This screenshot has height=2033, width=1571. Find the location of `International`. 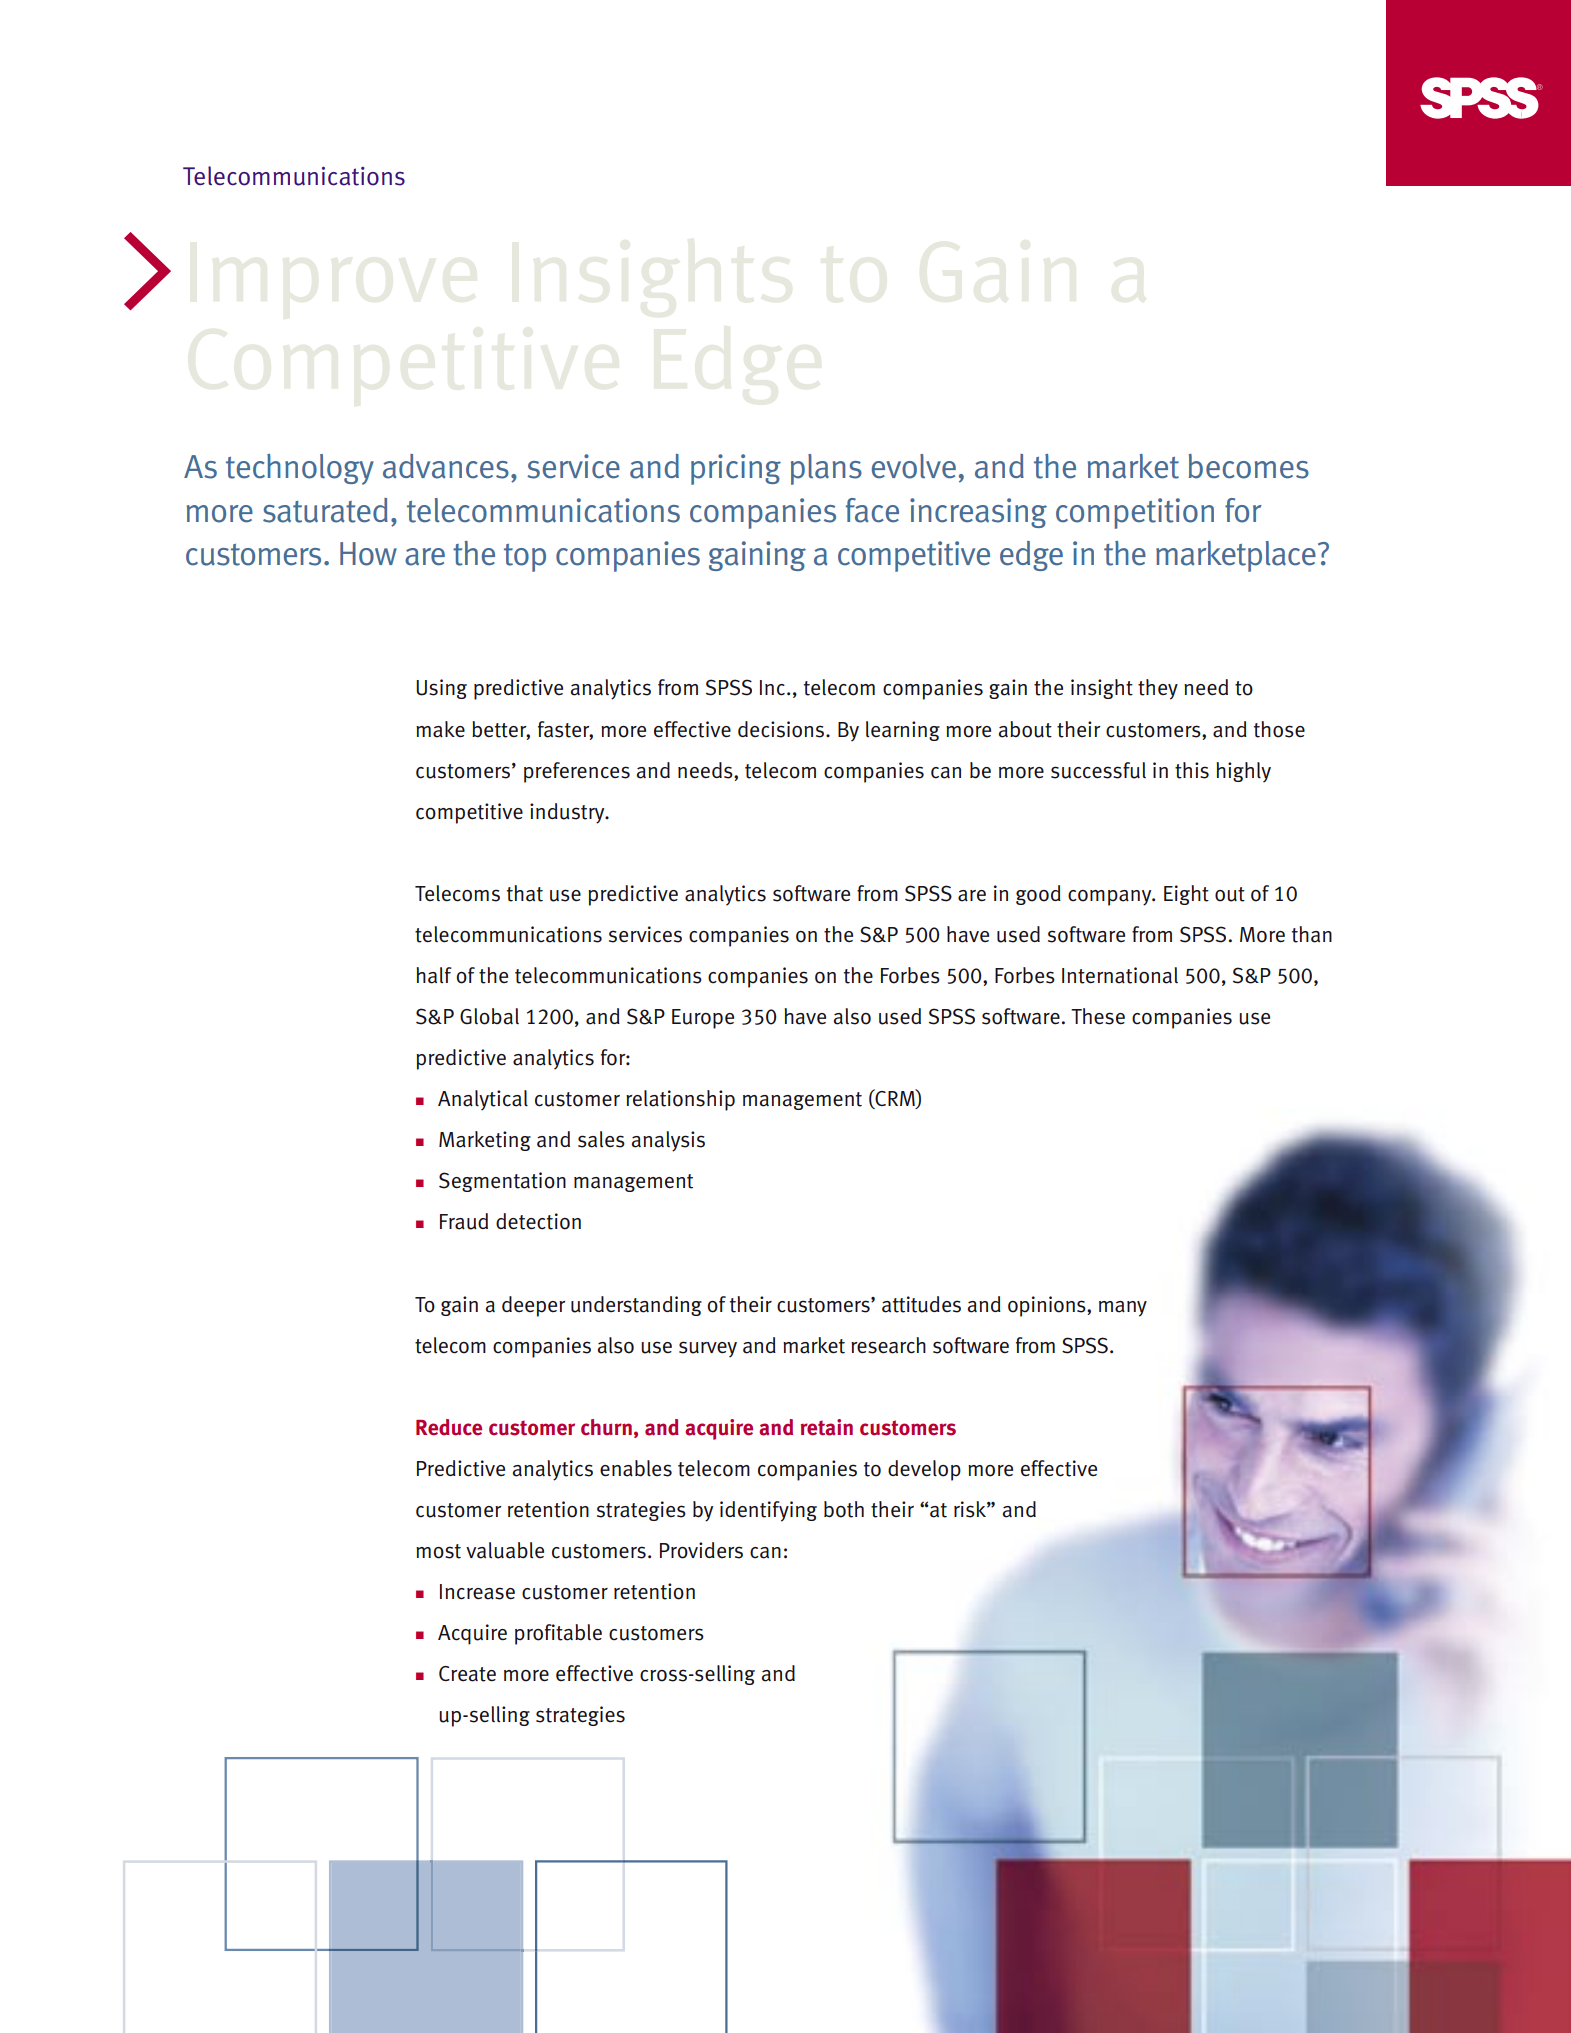

International is located at coordinates (1120, 975).
